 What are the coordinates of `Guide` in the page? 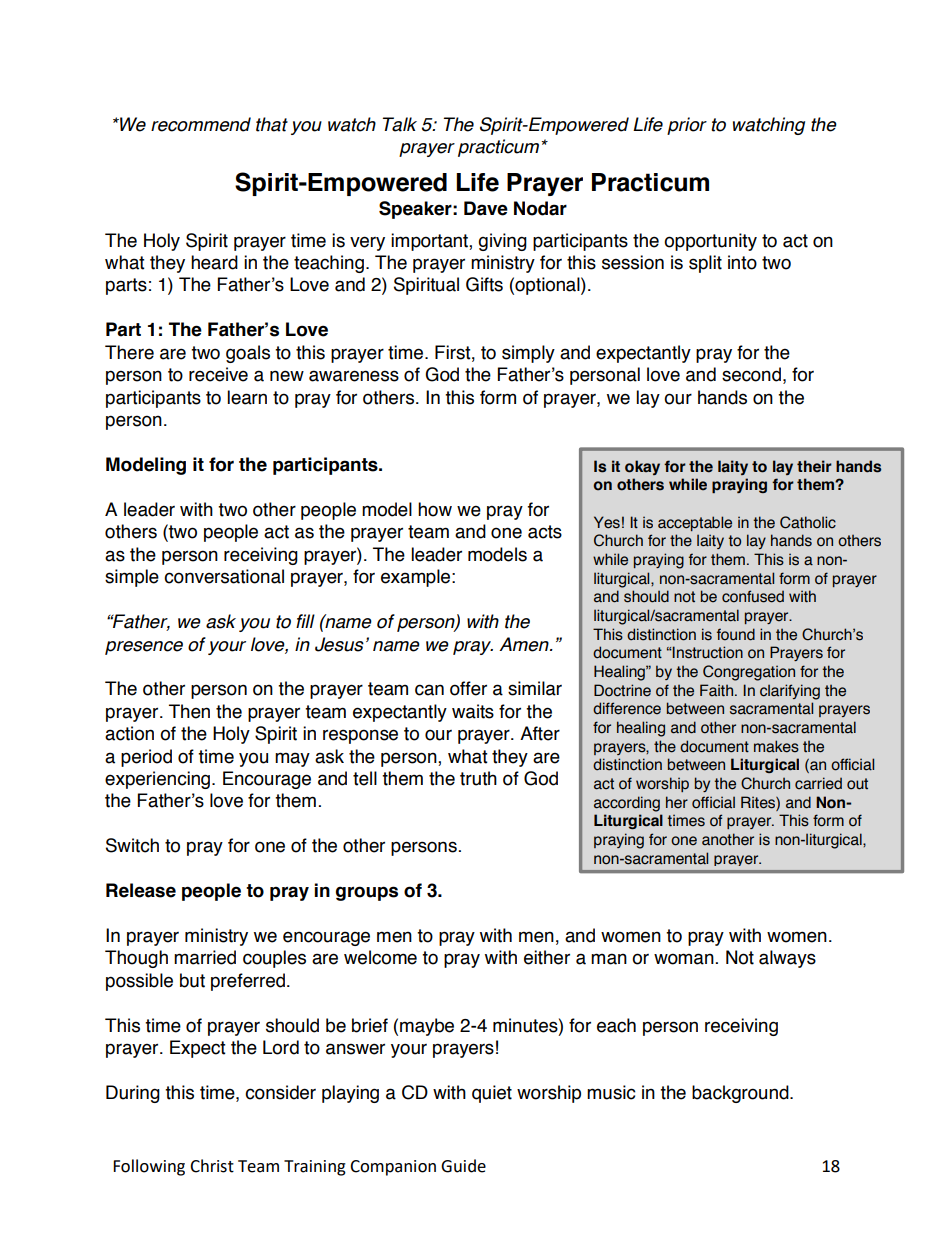 It's located at (463, 1166).
